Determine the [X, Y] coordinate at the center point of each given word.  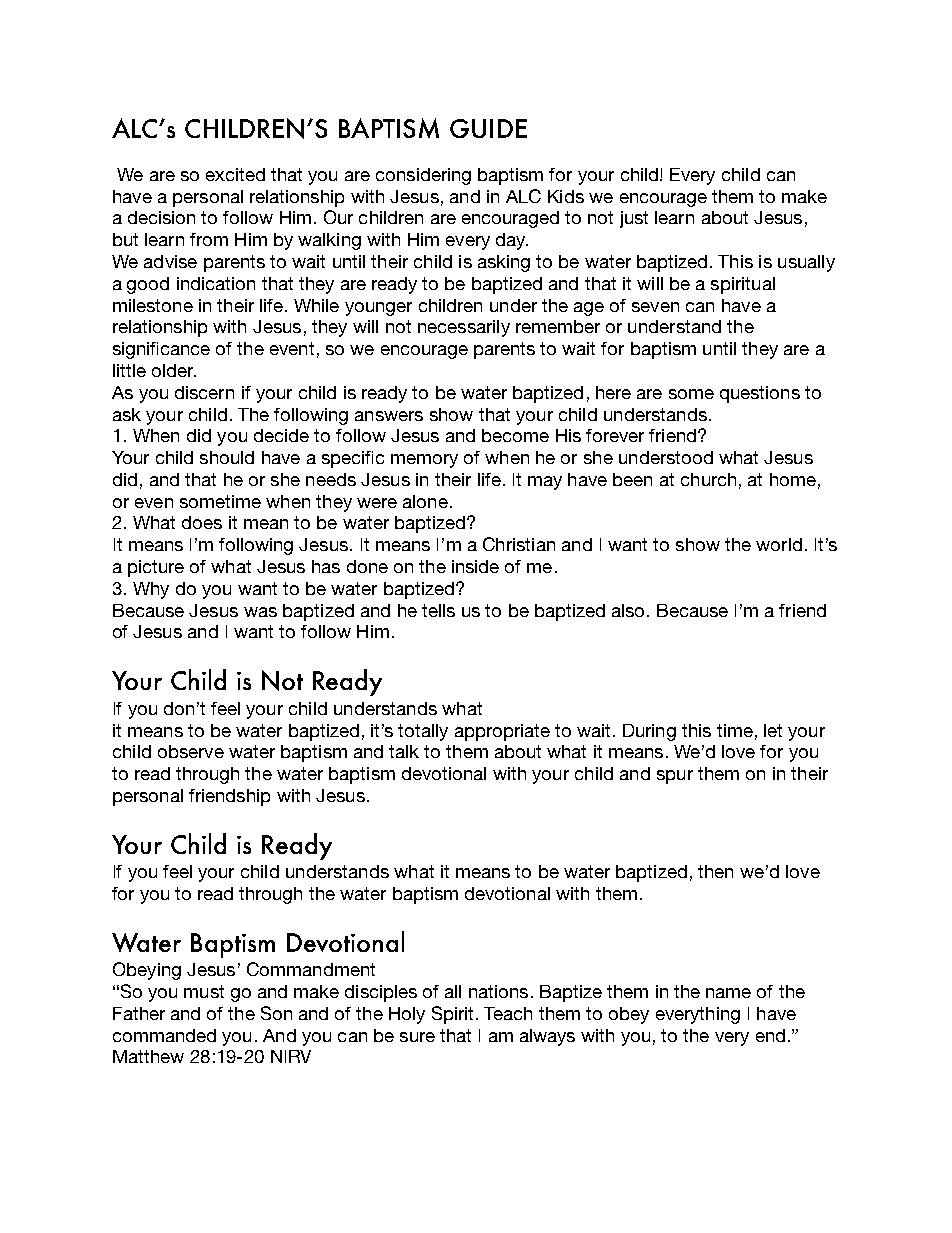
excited [235, 174]
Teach [508, 1013]
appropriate [502, 732]
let [773, 730]
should [227, 457]
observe [191, 751]
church [708, 479]
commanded [164, 1035]
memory [424, 461]
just [634, 219]
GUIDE [488, 128]
